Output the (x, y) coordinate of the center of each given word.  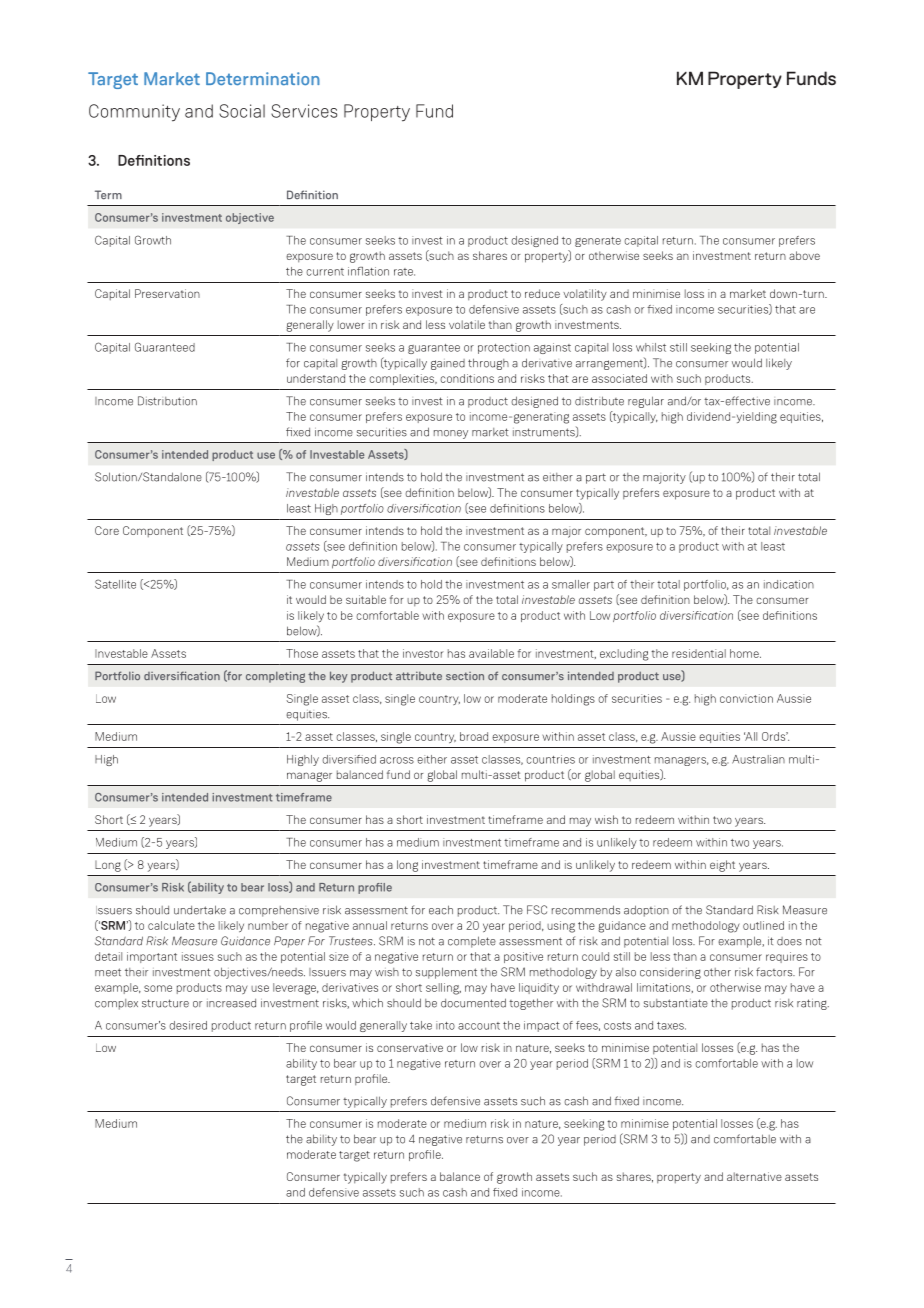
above (804, 255)
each (441, 910)
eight (722, 866)
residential (699, 653)
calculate (171, 925)
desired (188, 1025)
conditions (467, 378)
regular (646, 402)
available (491, 653)
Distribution (167, 401)
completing (275, 677)
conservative (410, 1047)
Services (304, 111)
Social (242, 111)
